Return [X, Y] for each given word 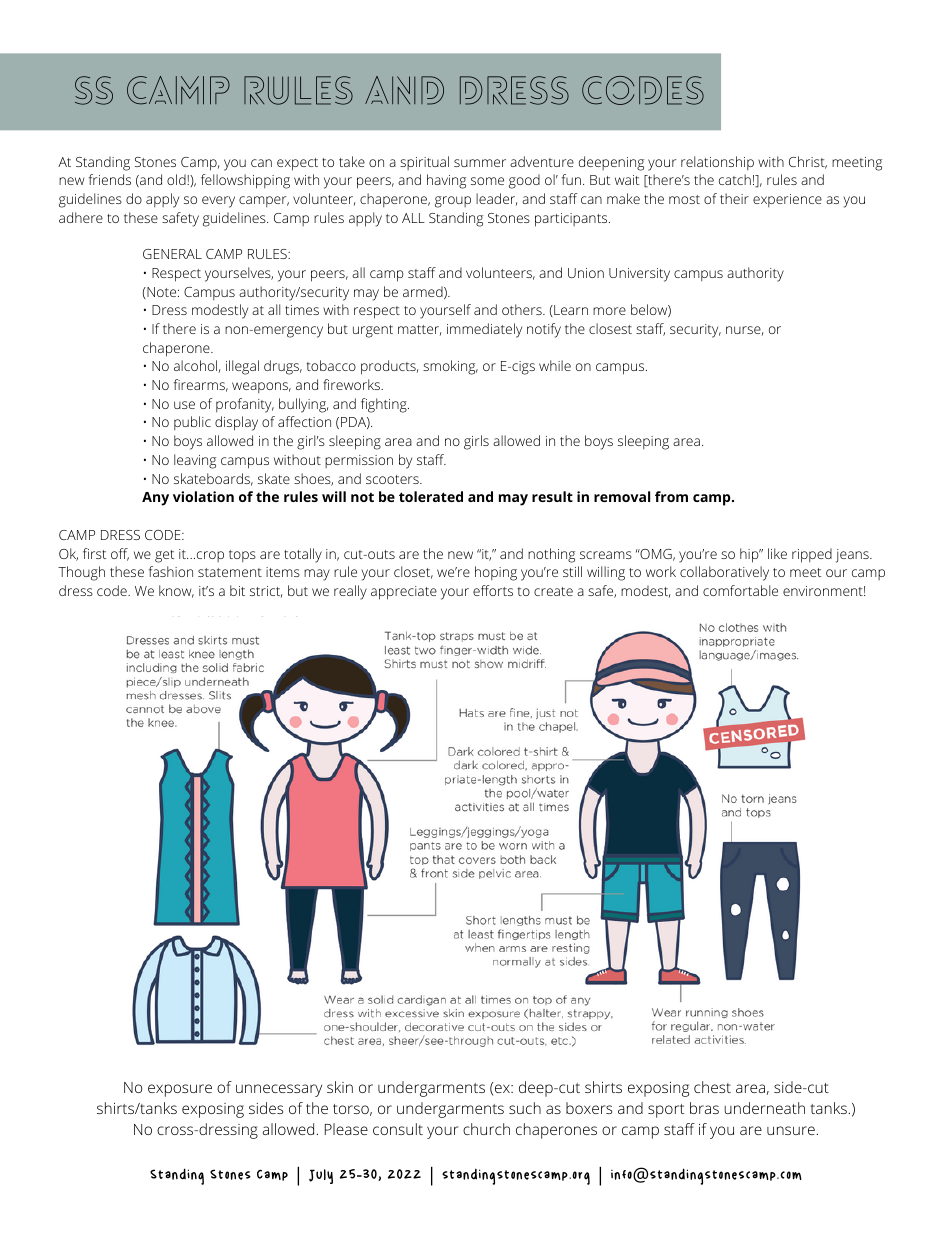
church [486, 1129]
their [734, 198]
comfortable [740, 590]
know [176, 591]
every [218, 202]
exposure [180, 1090]
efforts [493, 590]
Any [155, 499]
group [453, 202]
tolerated [431, 496]
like [777, 553]
